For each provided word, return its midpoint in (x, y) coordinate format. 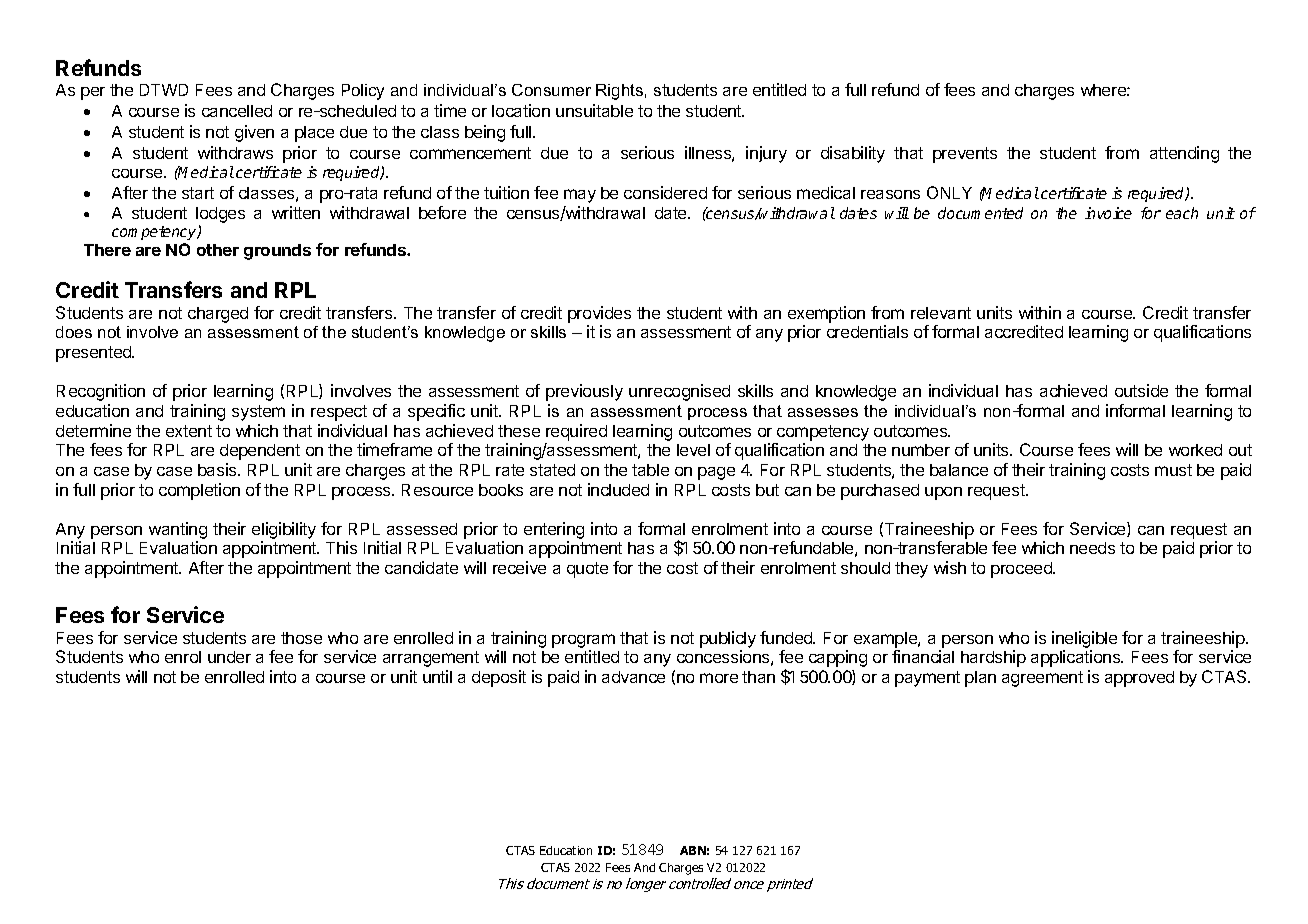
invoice (1108, 213)
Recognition (101, 392)
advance (633, 677)
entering (554, 530)
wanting (178, 530)
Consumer (551, 90)
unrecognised (679, 392)
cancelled (237, 111)
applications (1077, 658)
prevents (965, 155)
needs (1092, 548)
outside (1141, 390)
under (229, 657)
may (580, 196)
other (218, 250)
